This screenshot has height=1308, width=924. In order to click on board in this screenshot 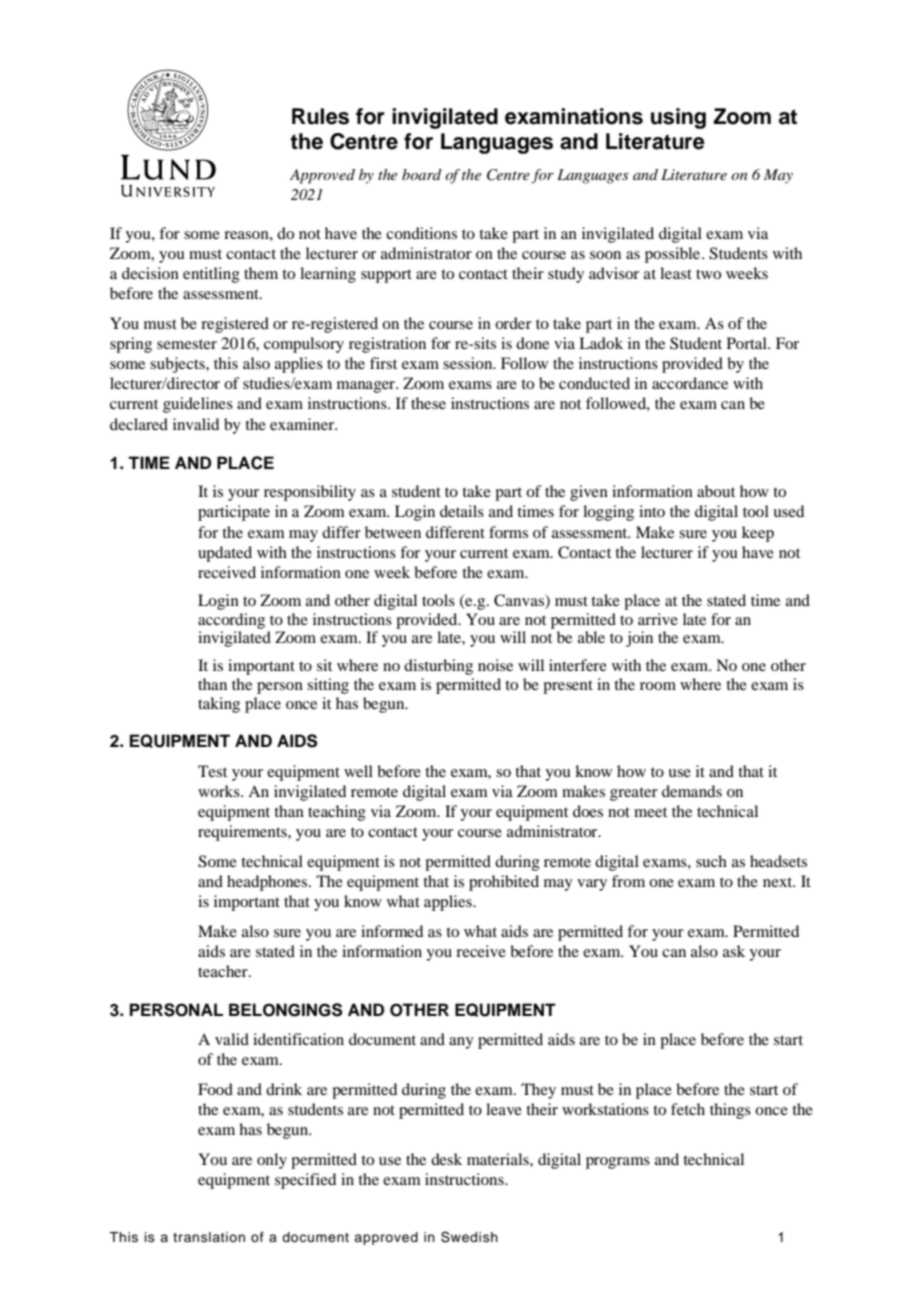, I will do `click(422, 174)`.
